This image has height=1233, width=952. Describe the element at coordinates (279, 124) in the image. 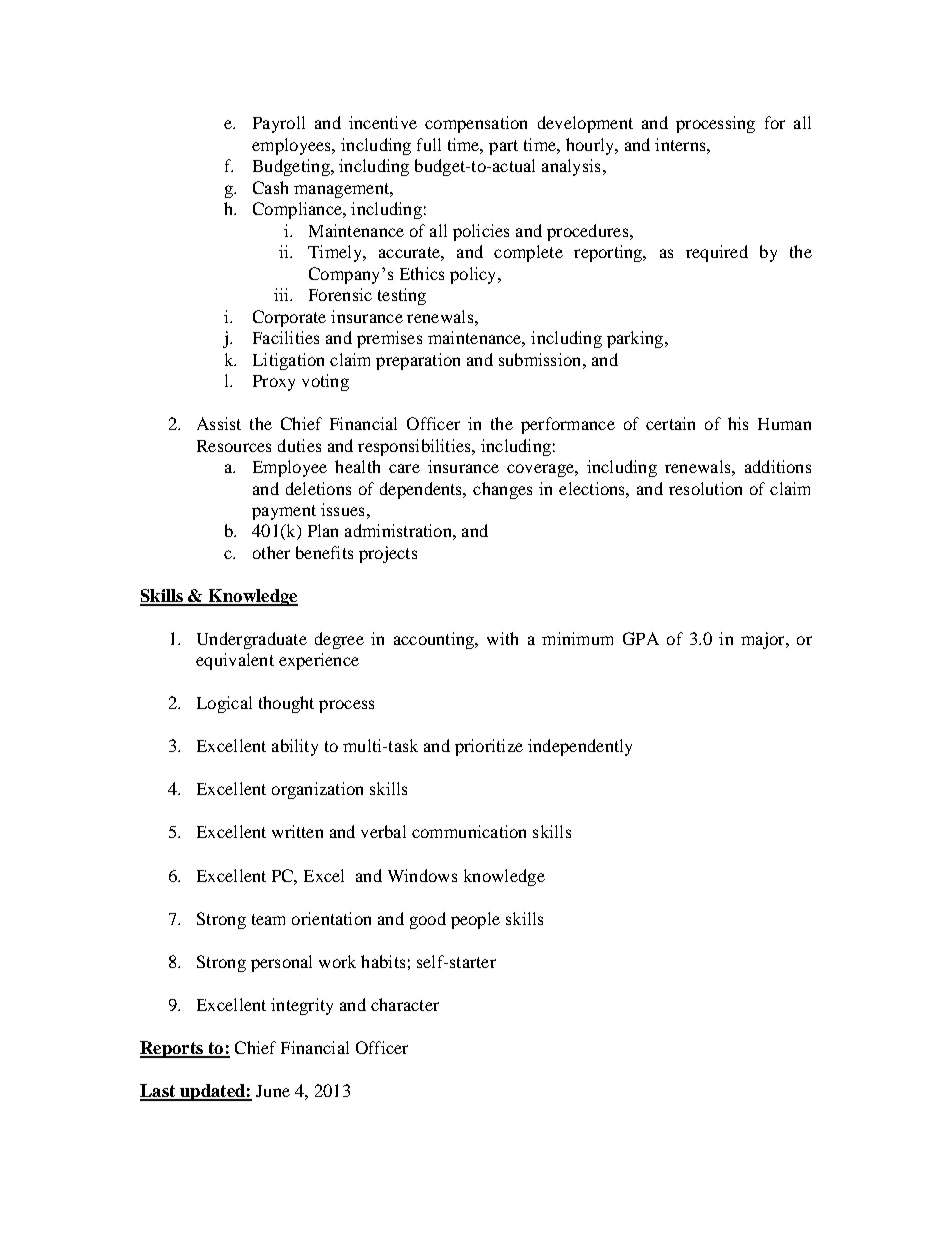

I see `Payroll` at that location.
